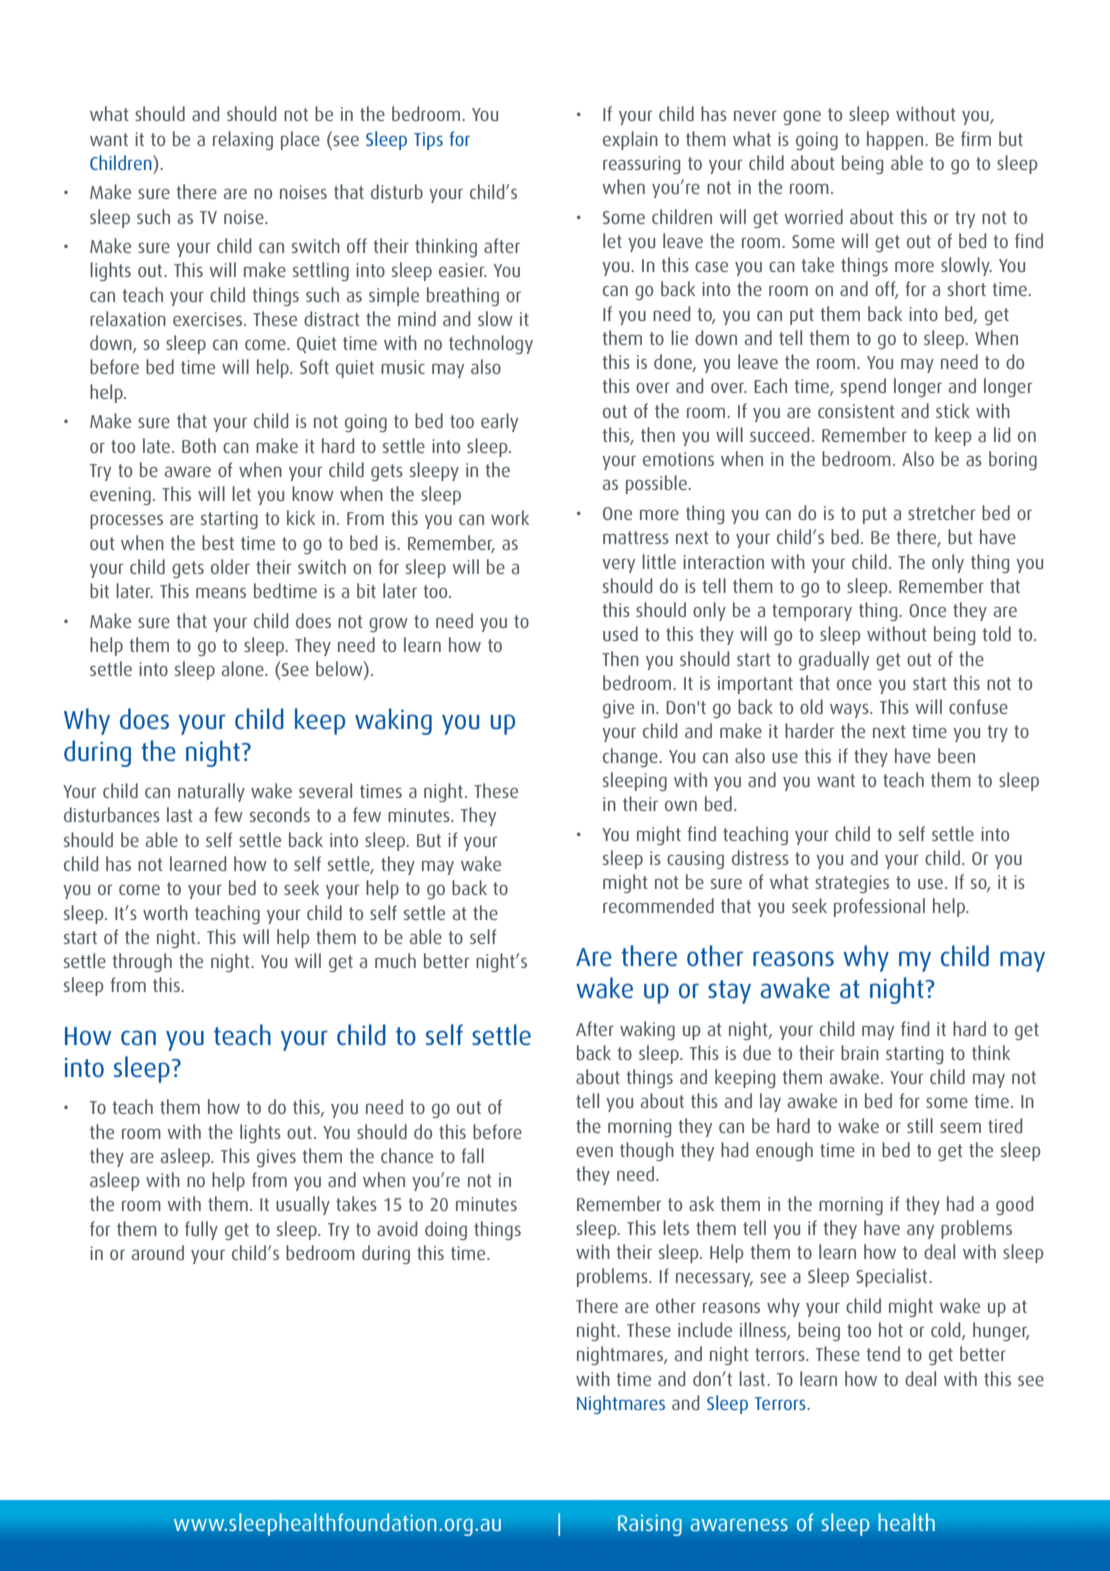 This page has height=1571, width=1110. Describe the element at coordinates (630, 140) in the page. I see `explain` at that location.
